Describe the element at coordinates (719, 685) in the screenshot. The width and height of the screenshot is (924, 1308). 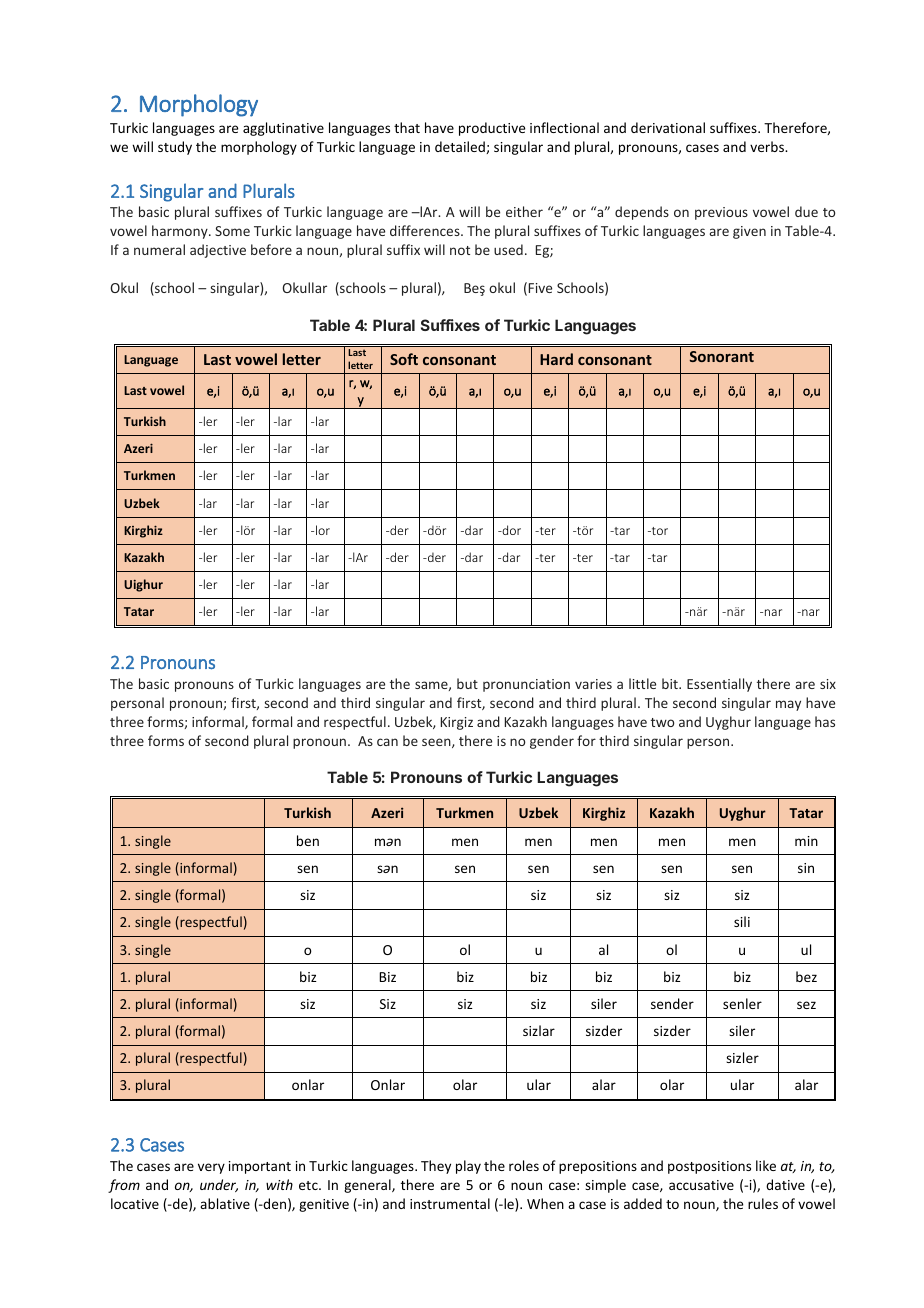
I see `Essentially` at that location.
